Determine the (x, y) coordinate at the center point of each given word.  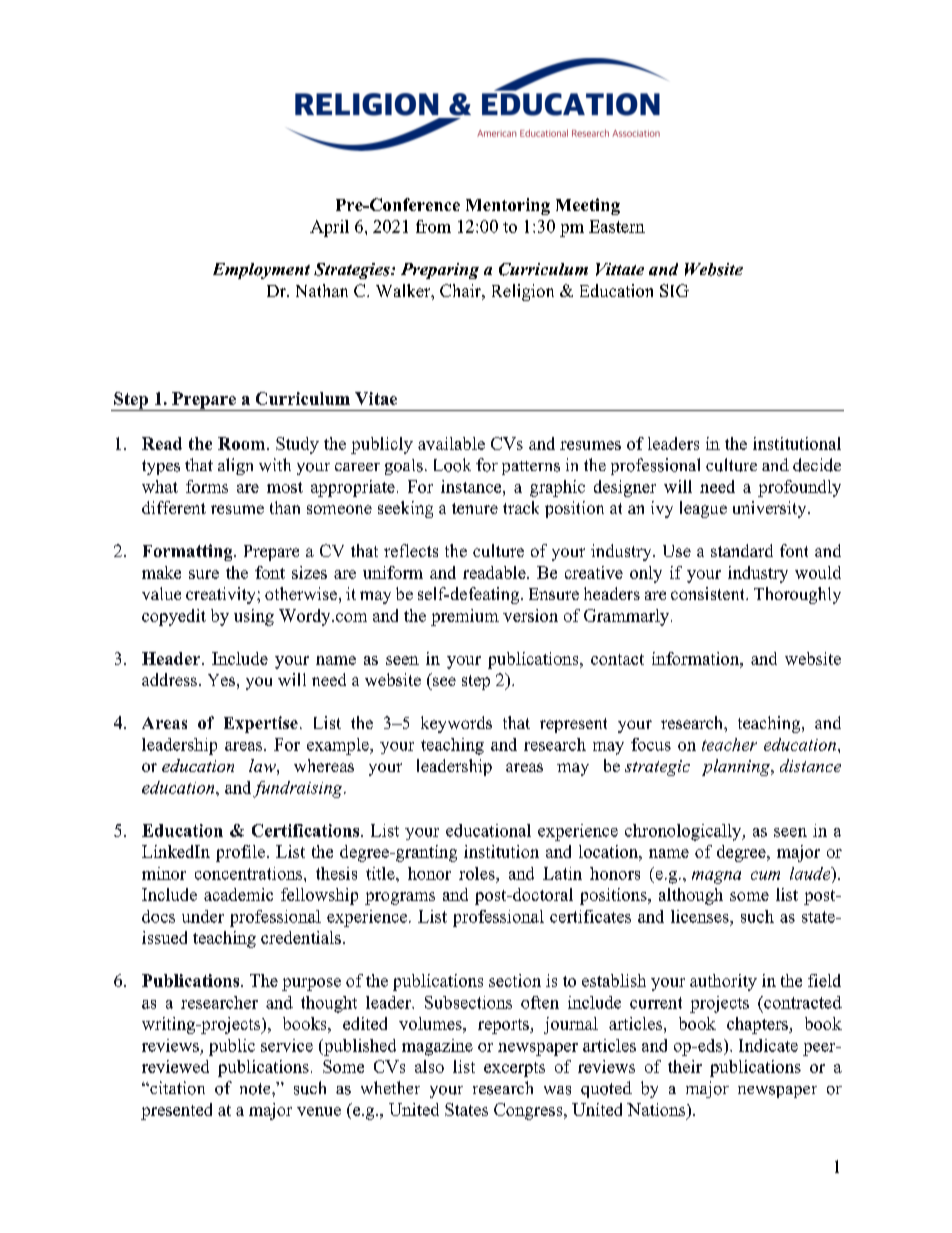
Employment (261, 271)
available (451, 443)
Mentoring (508, 206)
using (254, 617)
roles (478, 873)
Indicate (768, 1045)
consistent (709, 593)
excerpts (514, 1069)
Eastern (617, 226)
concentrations (250, 873)
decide (817, 465)
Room (243, 443)
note (256, 1089)
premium (465, 617)
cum (765, 875)
